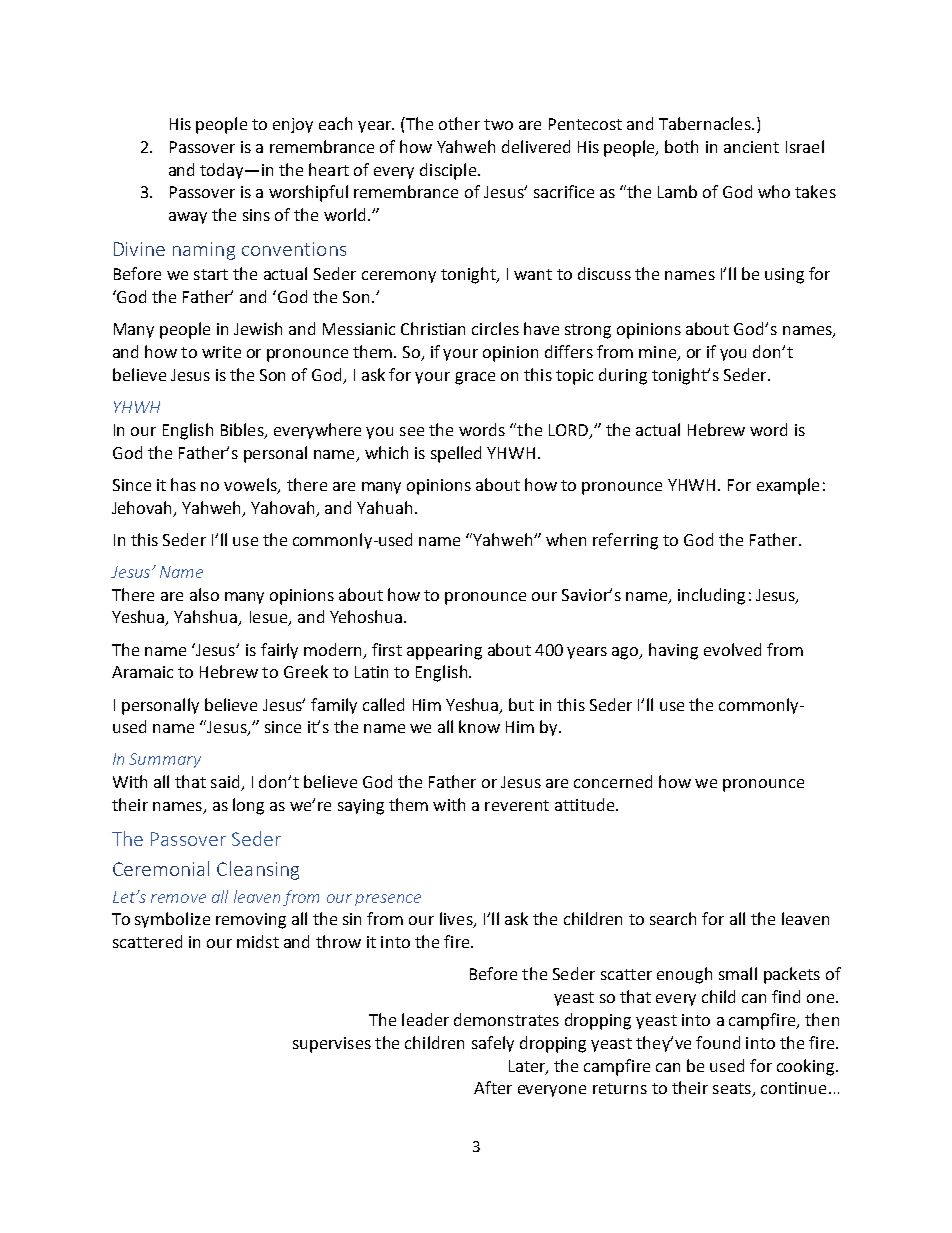 Image resolution: width=952 pixels, height=1233 pixels. I want to click on concerned, so click(613, 781).
